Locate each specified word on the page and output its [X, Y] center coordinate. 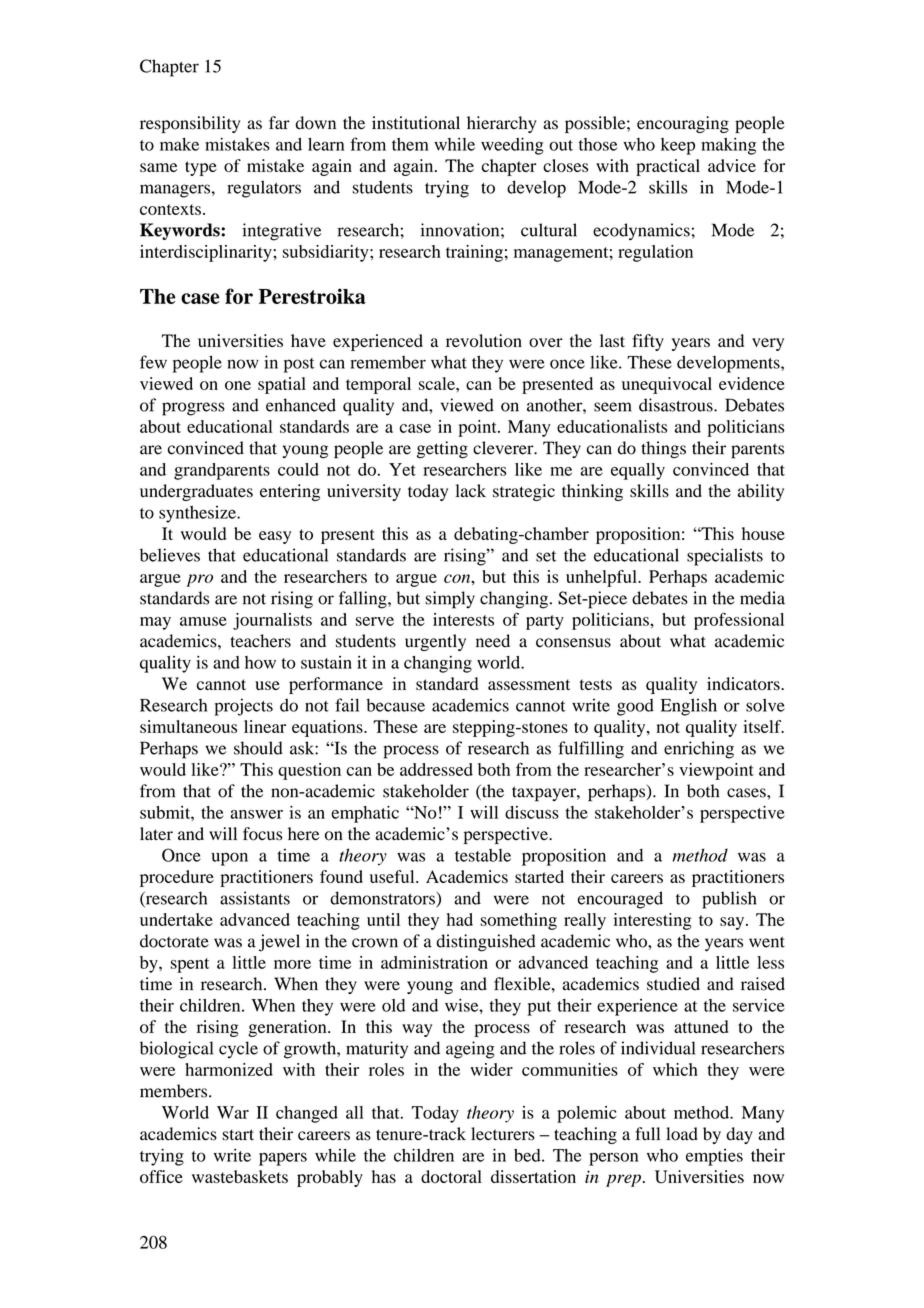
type [201, 168]
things [663, 450]
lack [471, 490]
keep [678, 146]
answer [256, 814]
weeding [512, 146]
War [233, 1112]
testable [483, 855]
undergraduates [196, 492]
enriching [699, 750]
